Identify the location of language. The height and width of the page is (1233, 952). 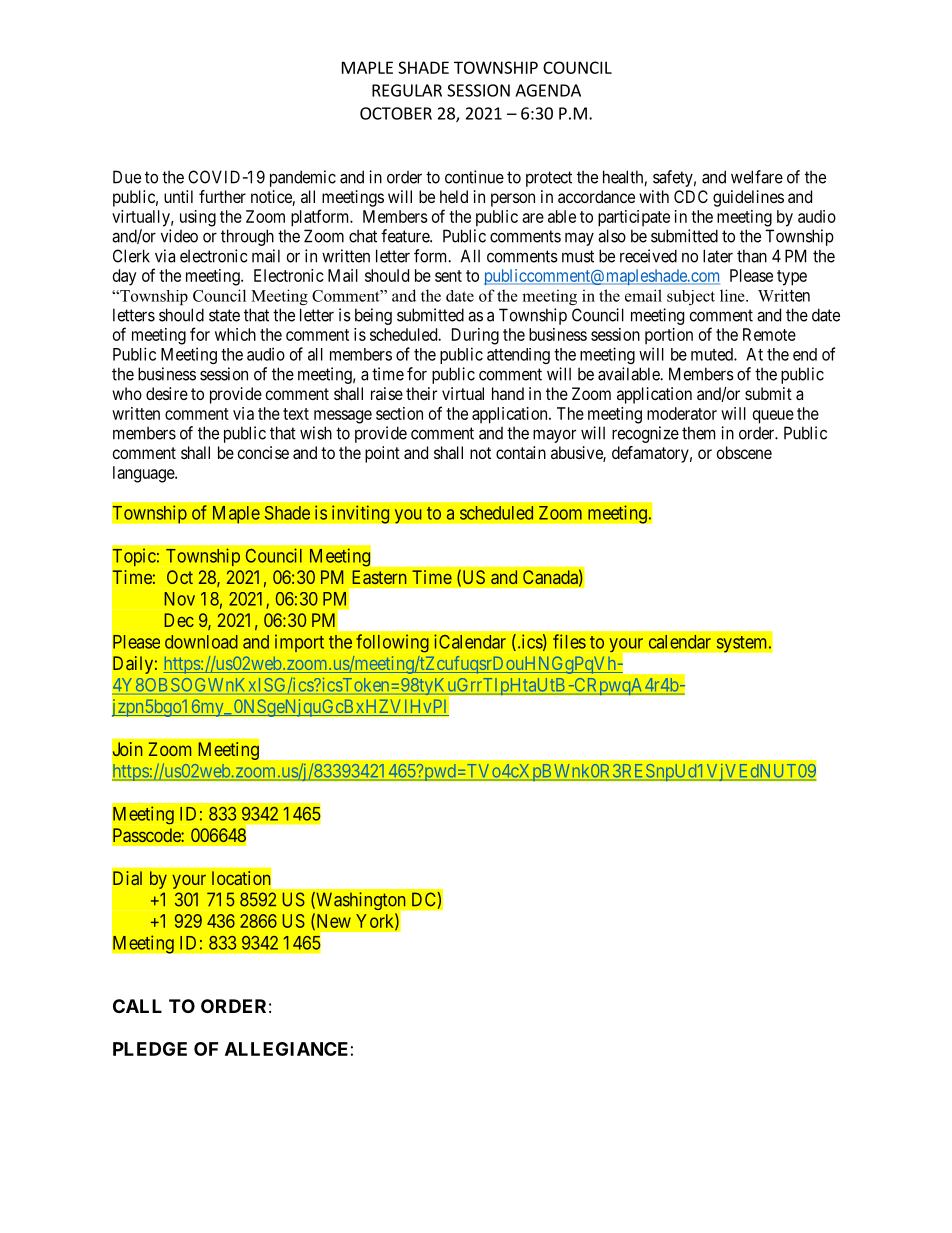
(144, 474).
